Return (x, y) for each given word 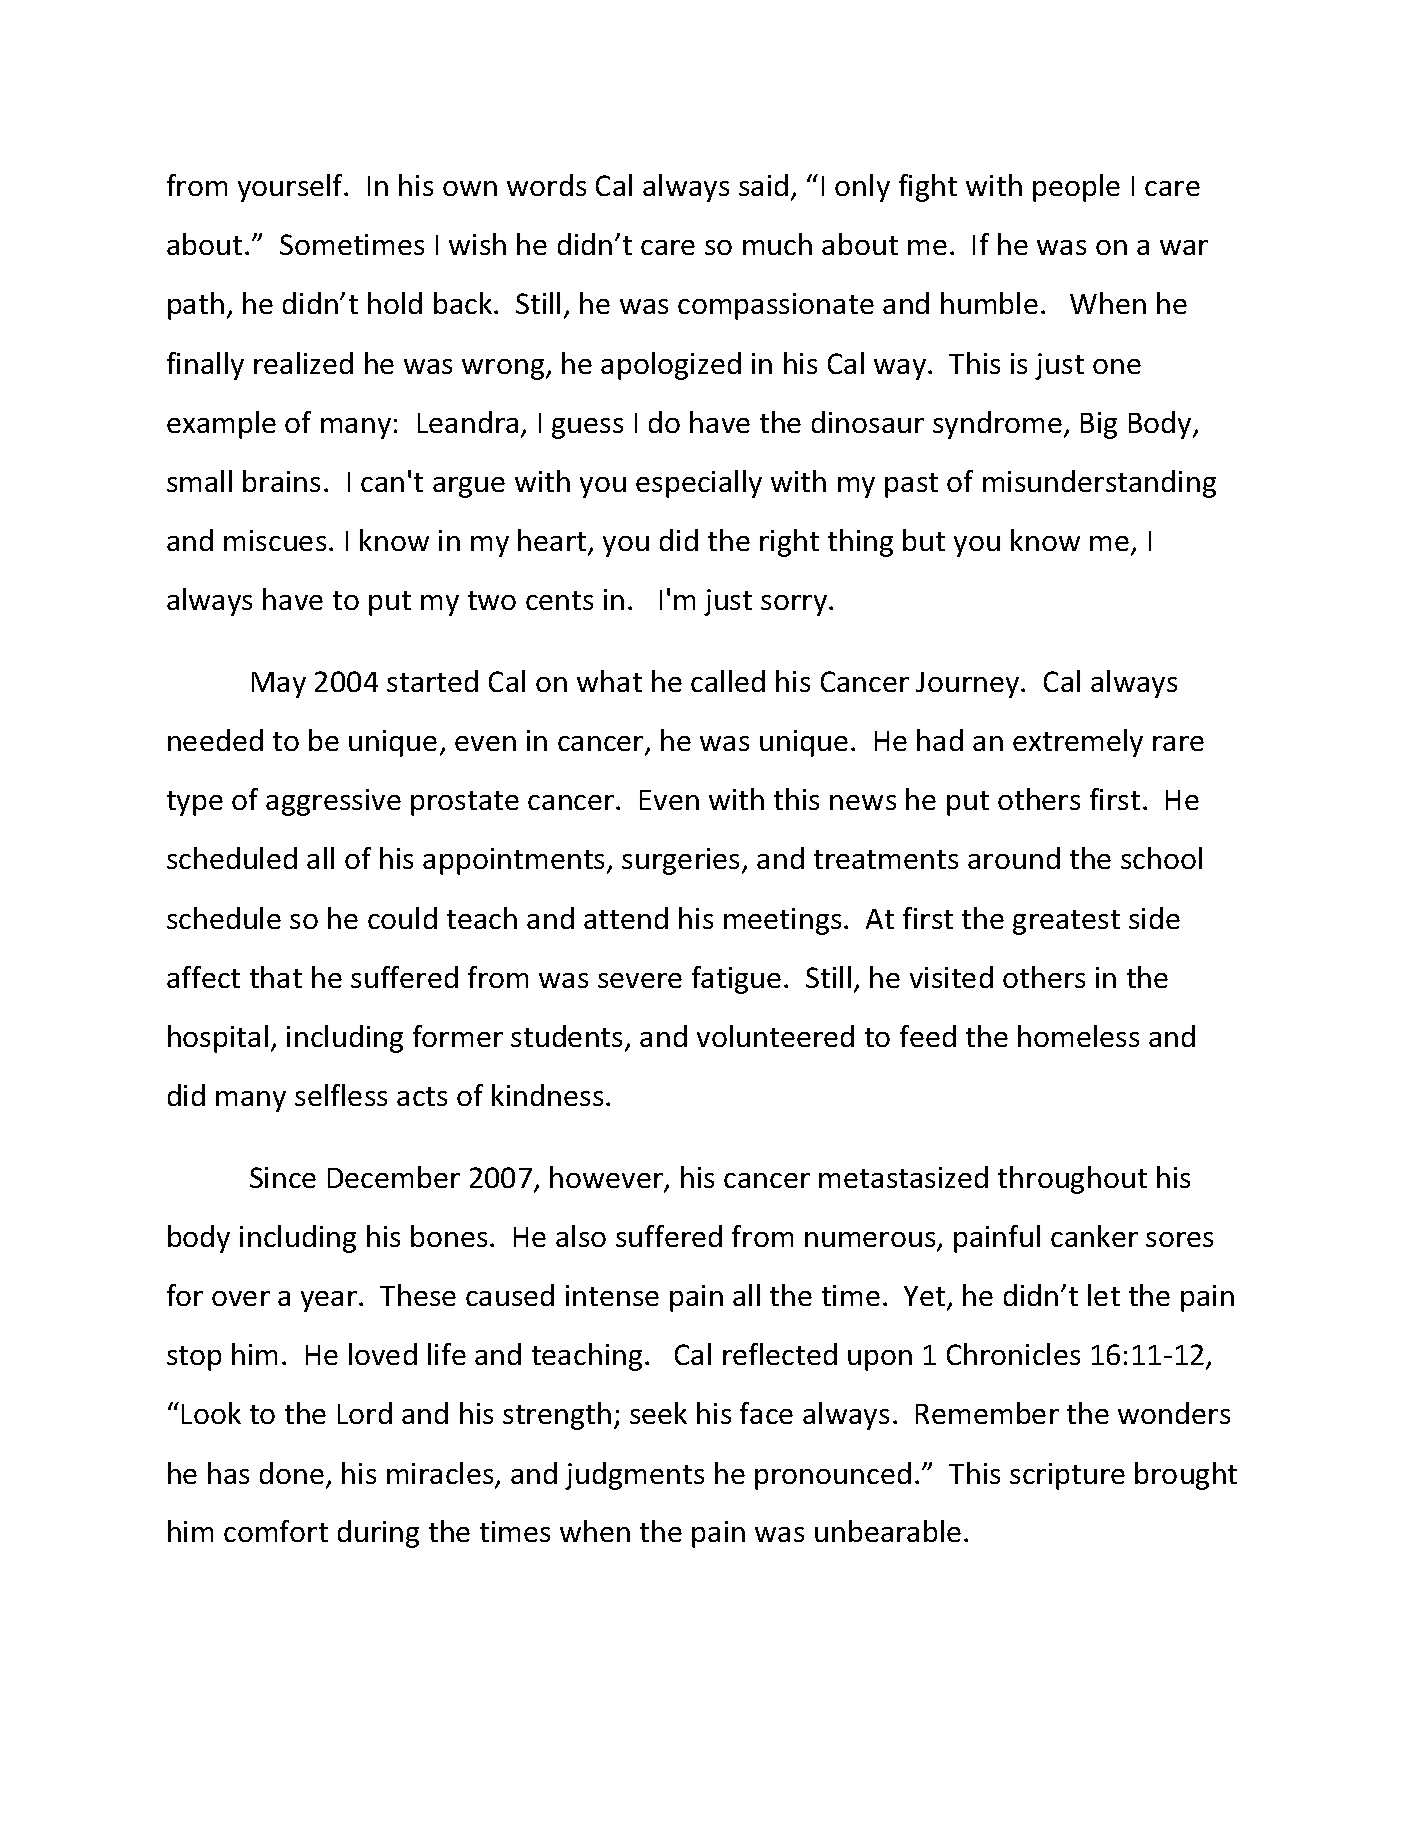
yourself (292, 188)
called (728, 681)
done (292, 1473)
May (279, 685)
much (777, 244)
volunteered (775, 1036)
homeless (1078, 1036)
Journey (969, 685)
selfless (341, 1095)
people (1076, 188)
